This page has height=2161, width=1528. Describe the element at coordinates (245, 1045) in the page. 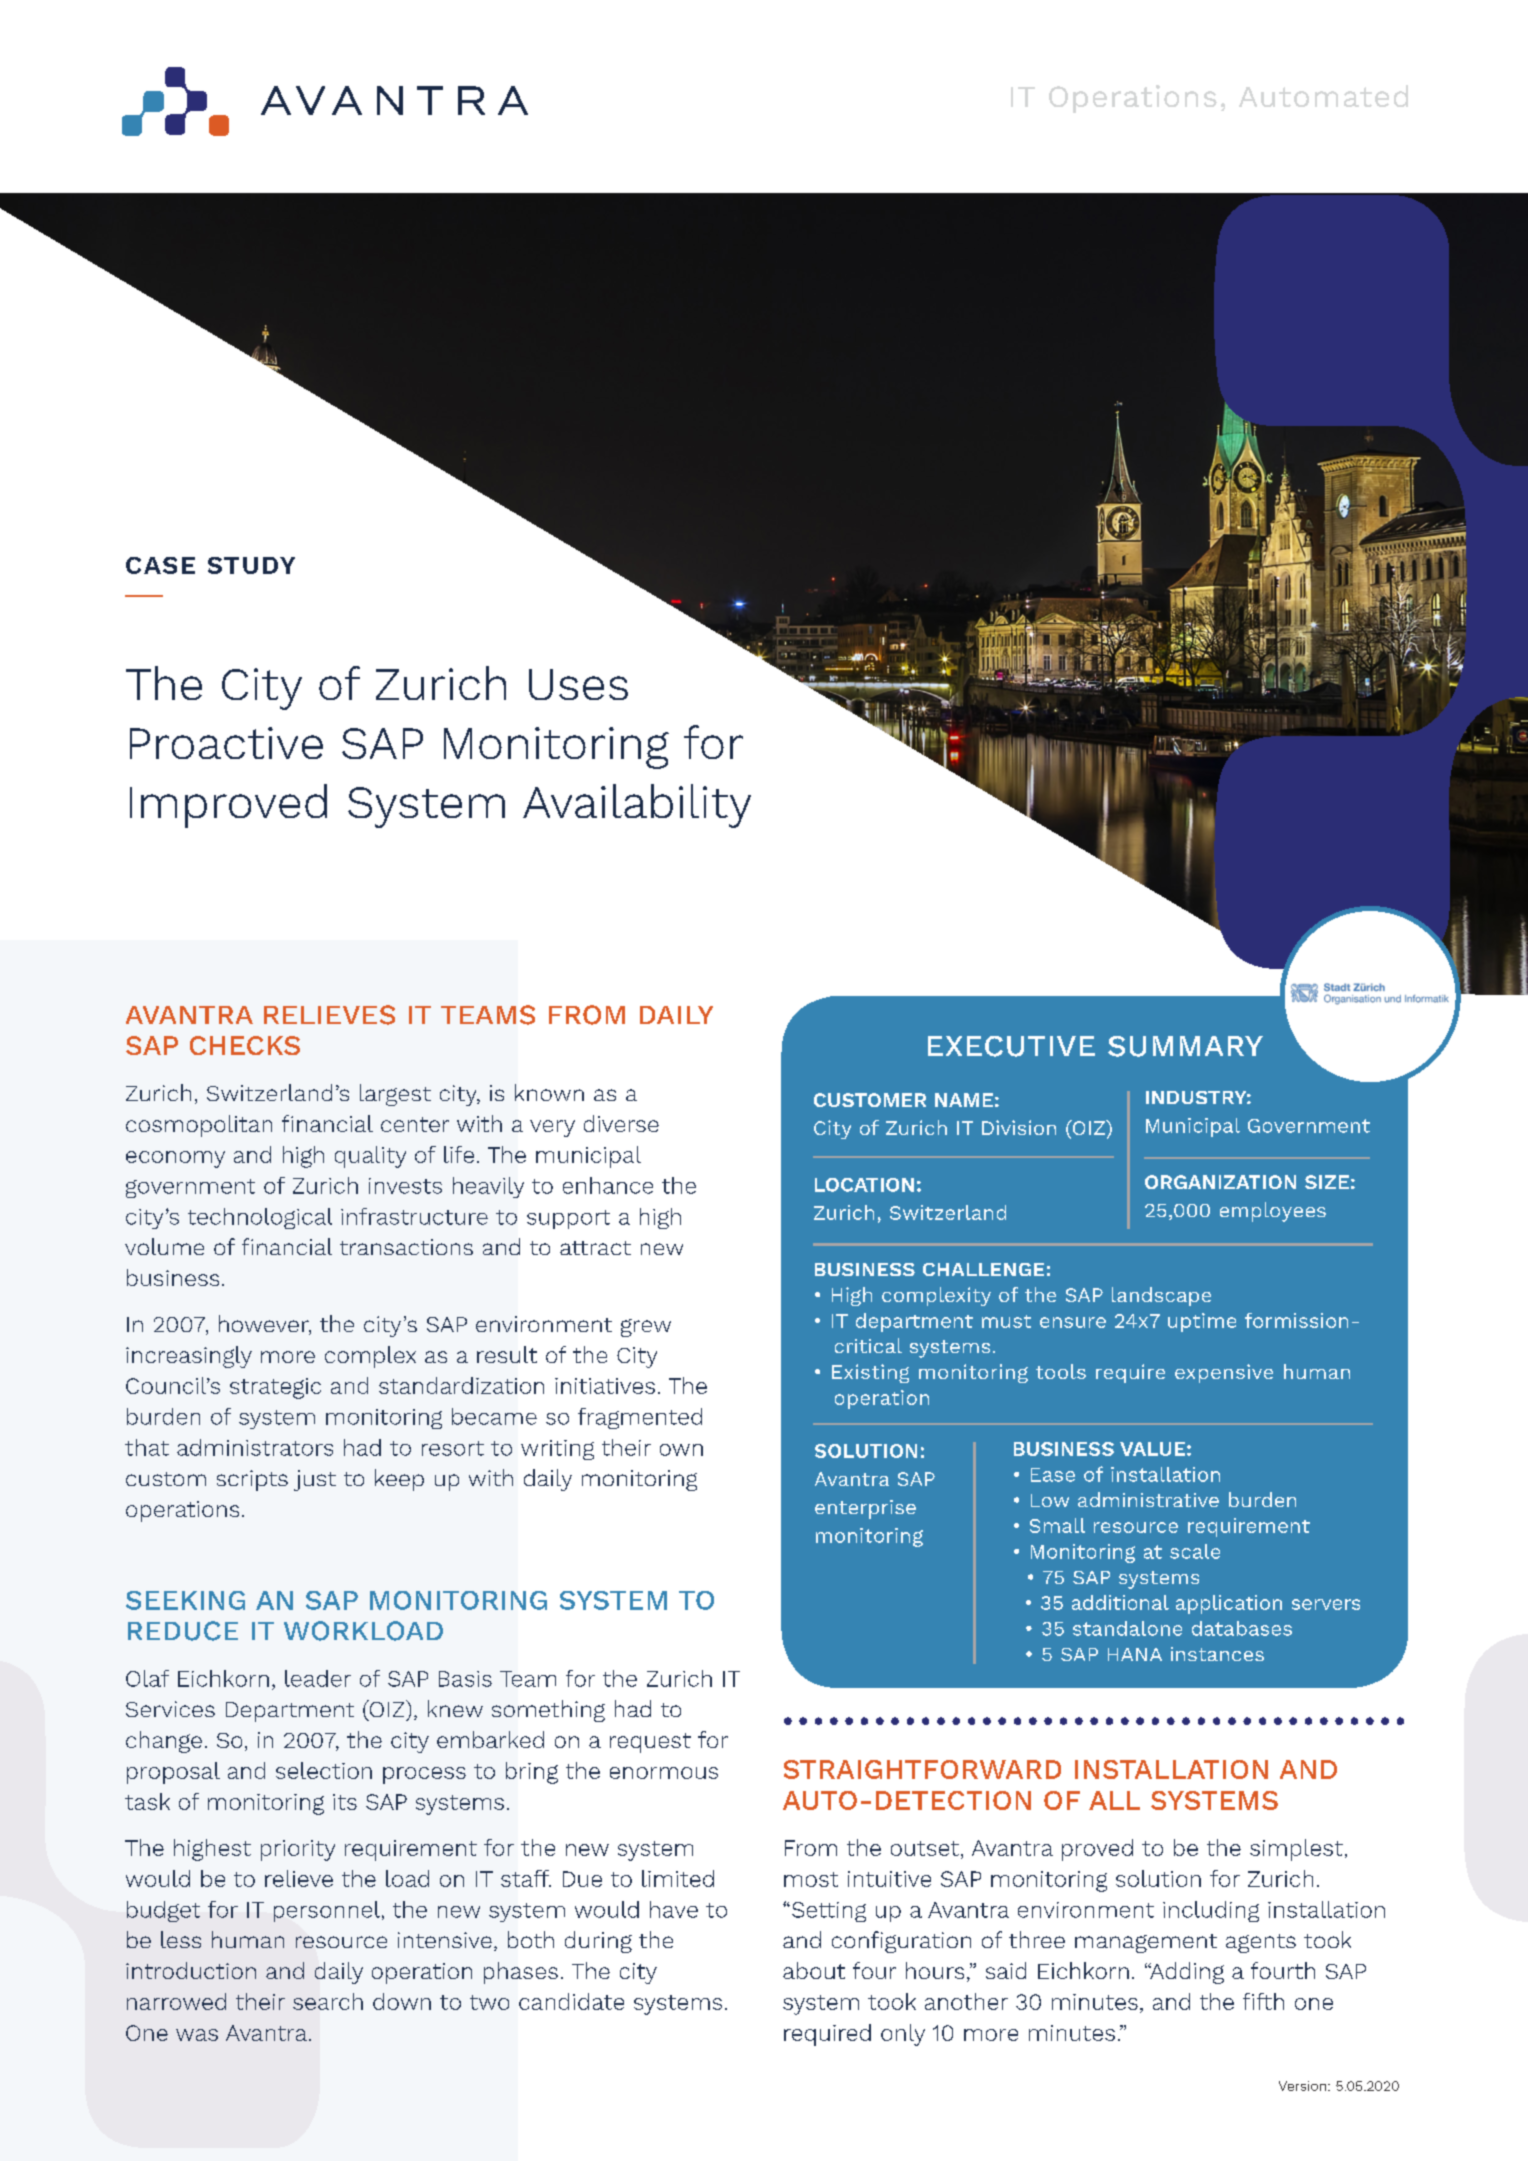

I see `CHECKS` at that location.
